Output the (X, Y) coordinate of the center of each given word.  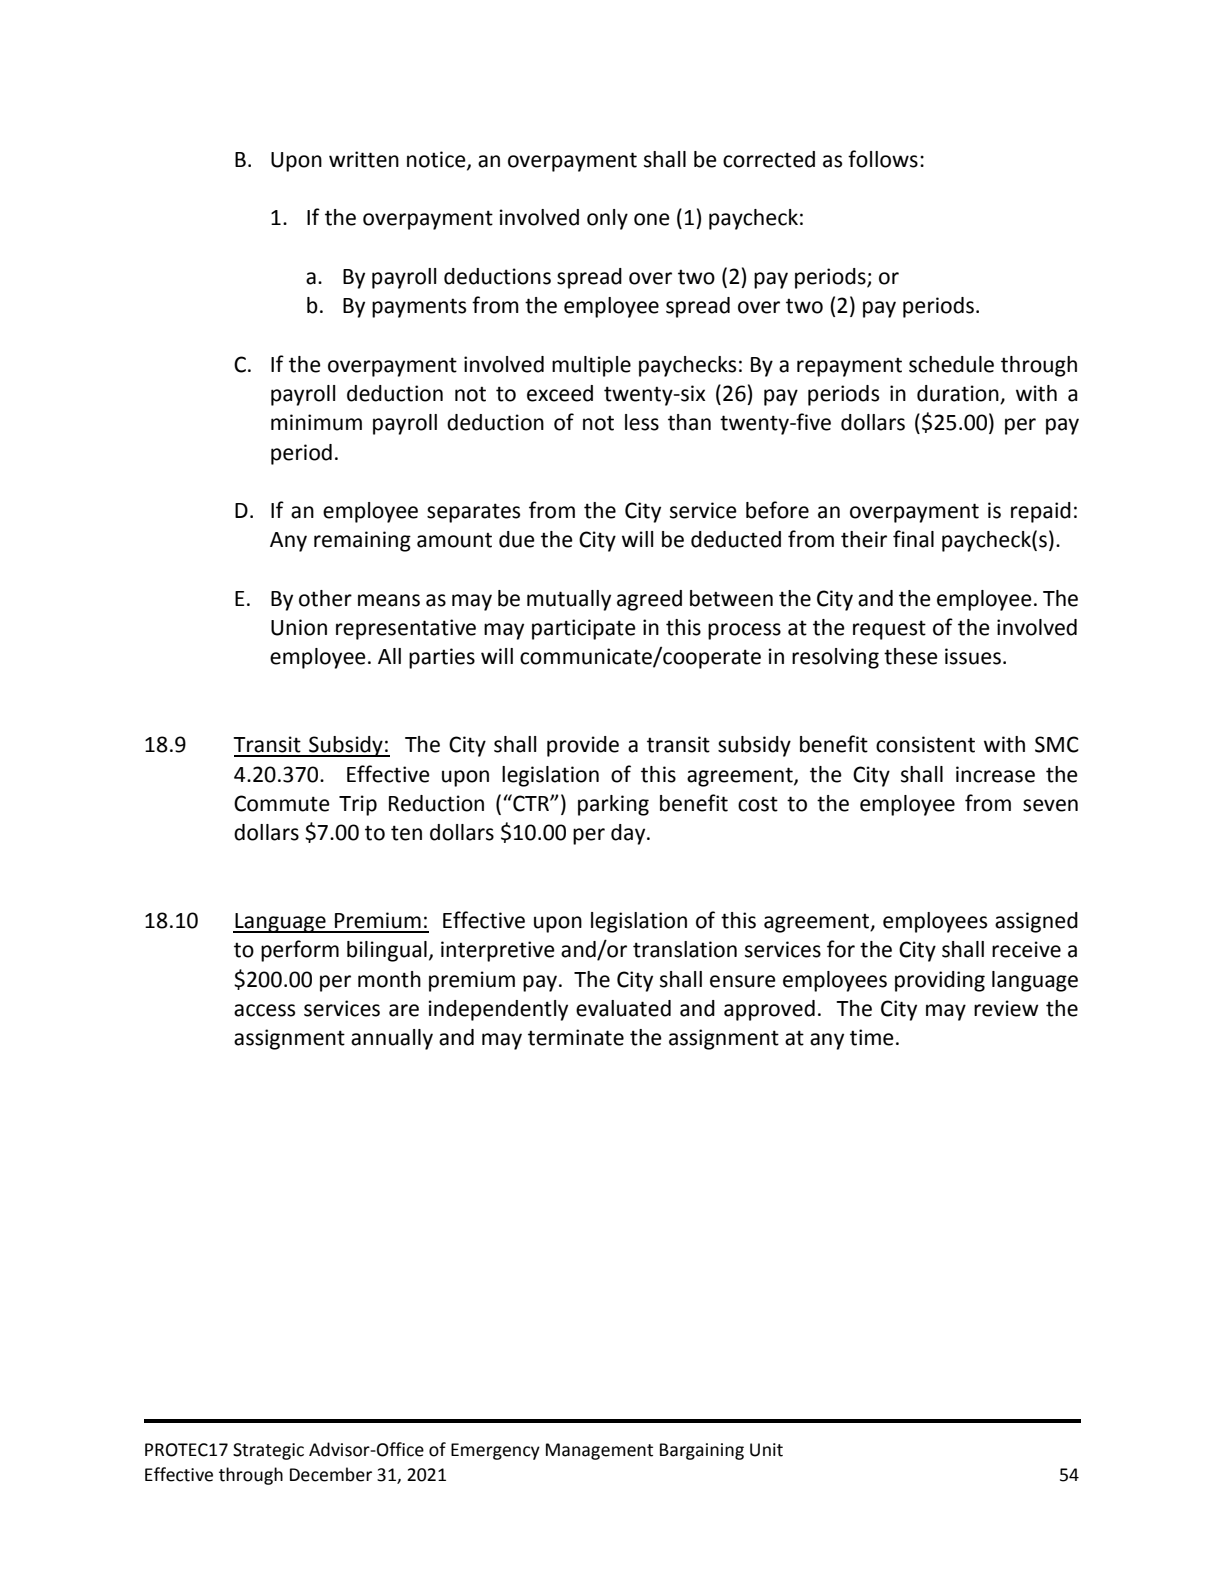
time (872, 1037)
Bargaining (702, 1451)
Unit (766, 1450)
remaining (362, 541)
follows (883, 159)
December (331, 1474)
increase (995, 774)
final (913, 539)
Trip (358, 805)
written (364, 159)
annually (392, 1039)
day (629, 834)
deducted (736, 539)
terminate (576, 1037)
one (652, 219)
